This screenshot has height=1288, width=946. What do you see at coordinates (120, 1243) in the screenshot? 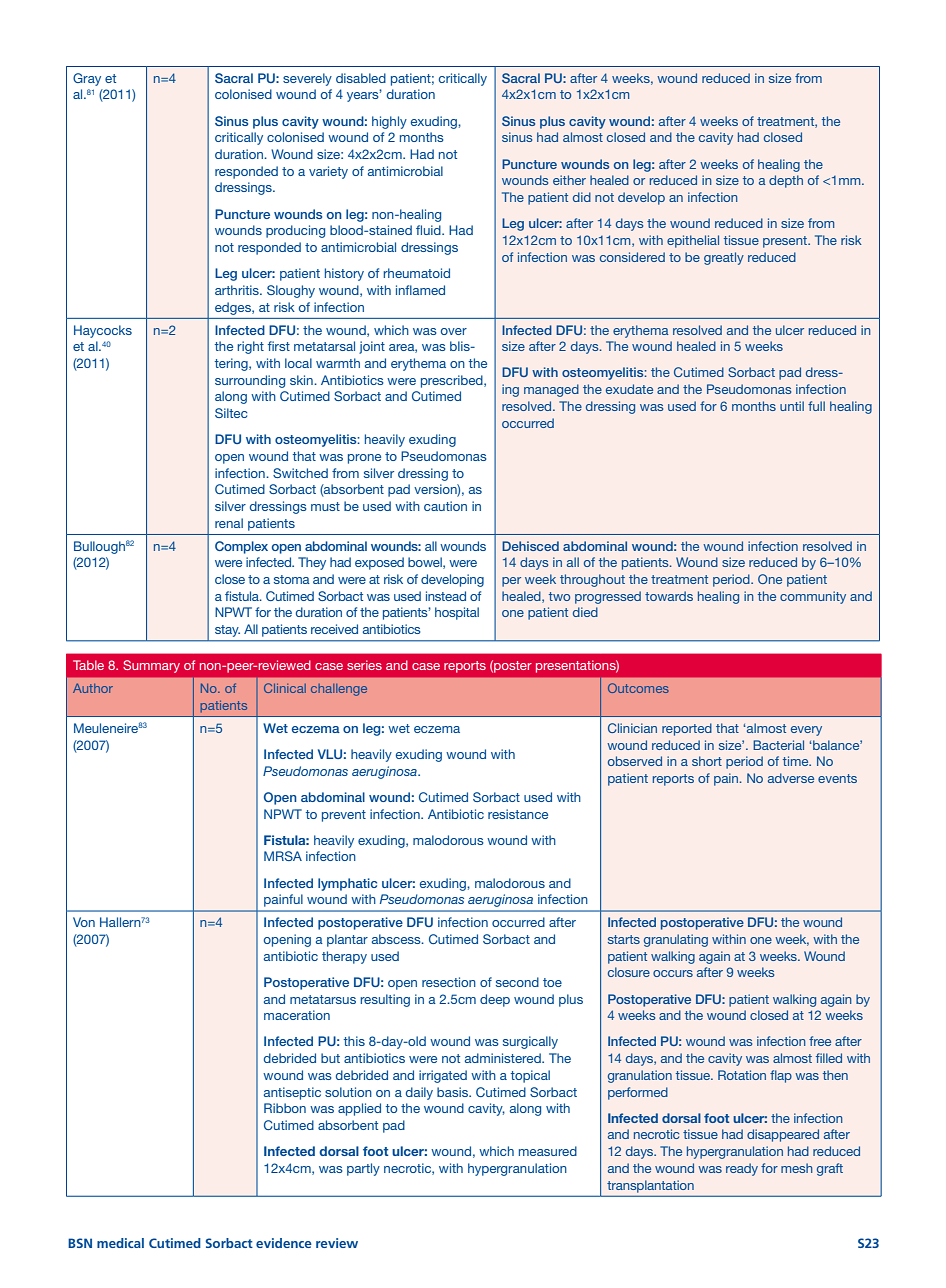
I see `medical` at bounding box center [120, 1243].
